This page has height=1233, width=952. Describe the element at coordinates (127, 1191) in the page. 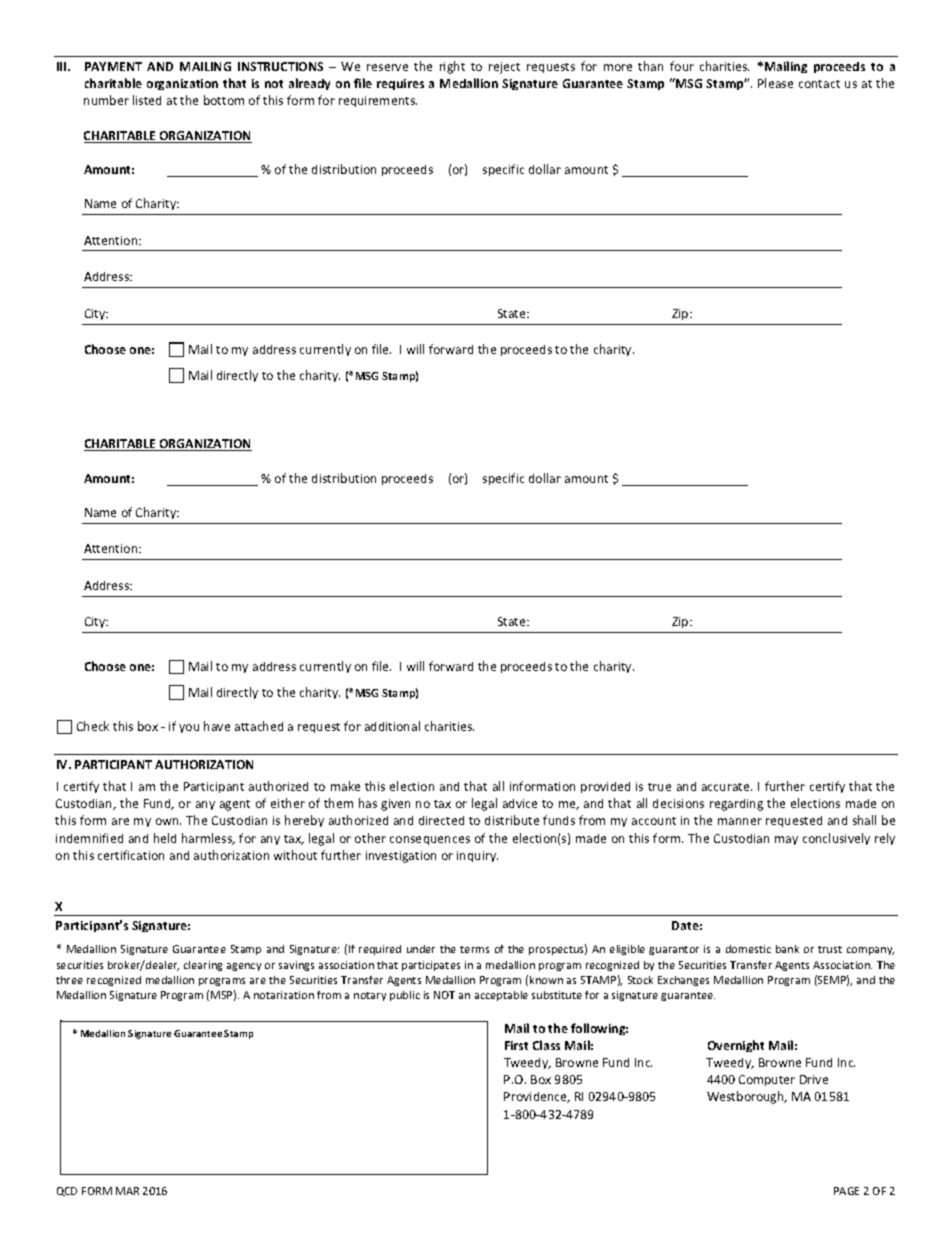

I see `MAR` at that location.
